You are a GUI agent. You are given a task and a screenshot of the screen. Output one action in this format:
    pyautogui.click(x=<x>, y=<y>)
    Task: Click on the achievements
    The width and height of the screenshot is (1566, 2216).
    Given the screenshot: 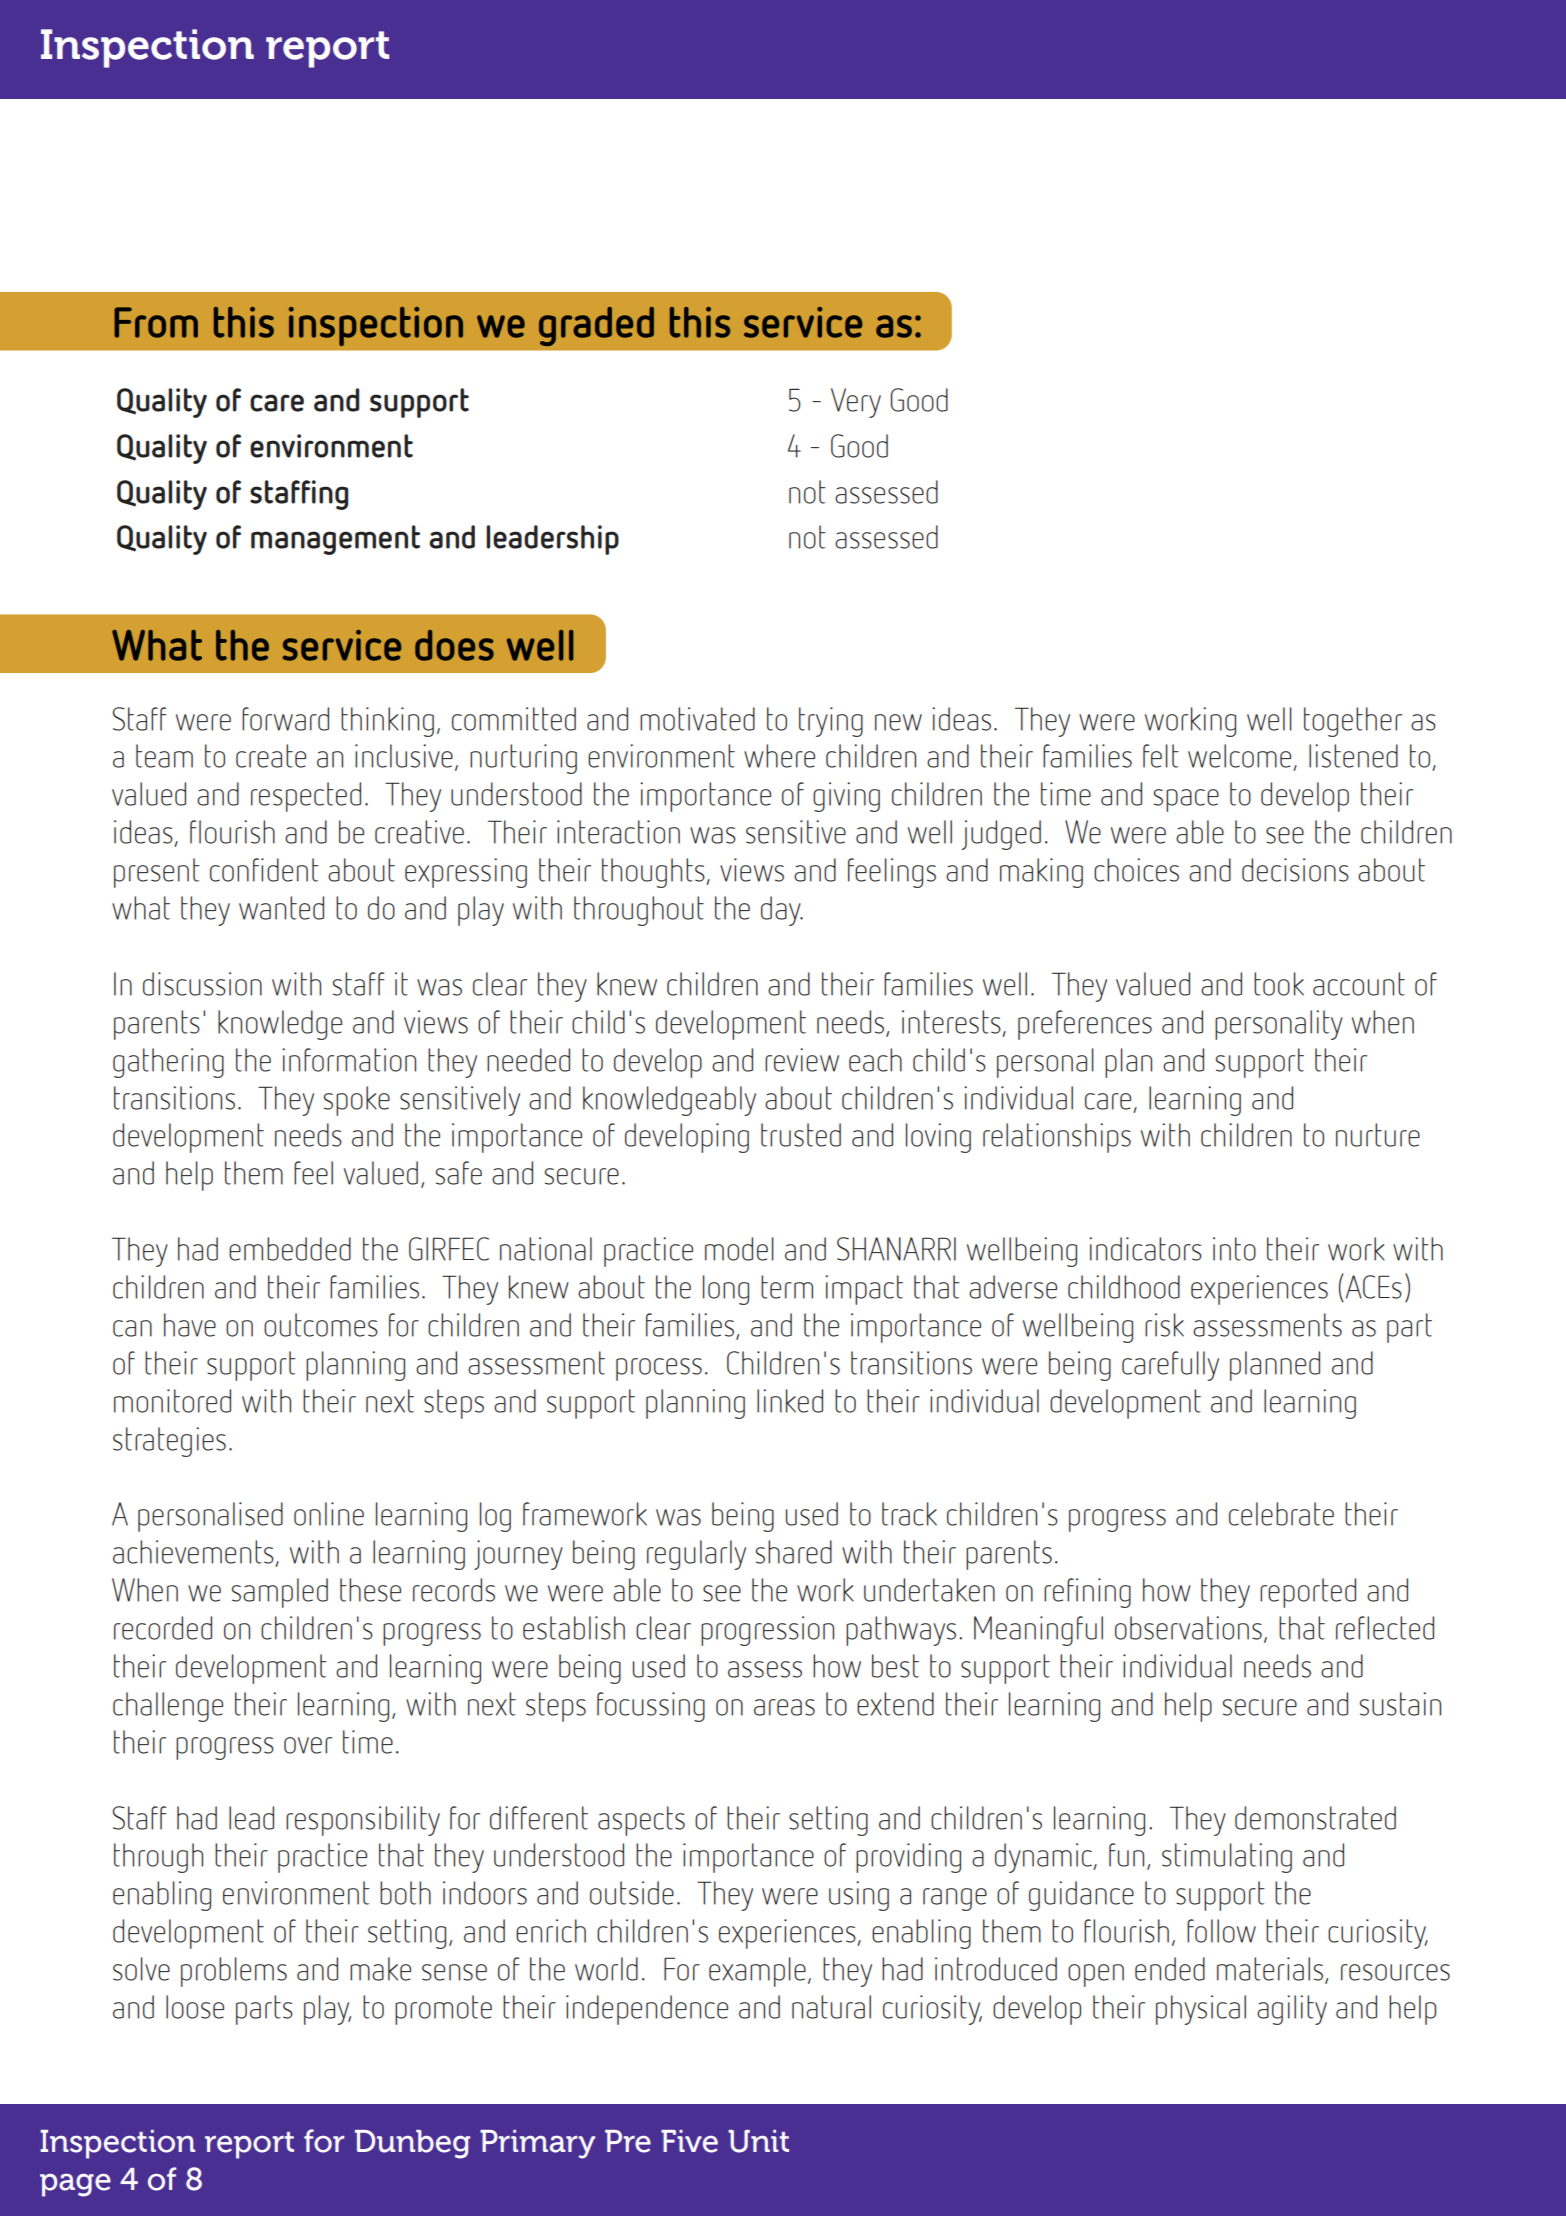 What is the action you would take?
    pyautogui.click(x=193, y=1552)
